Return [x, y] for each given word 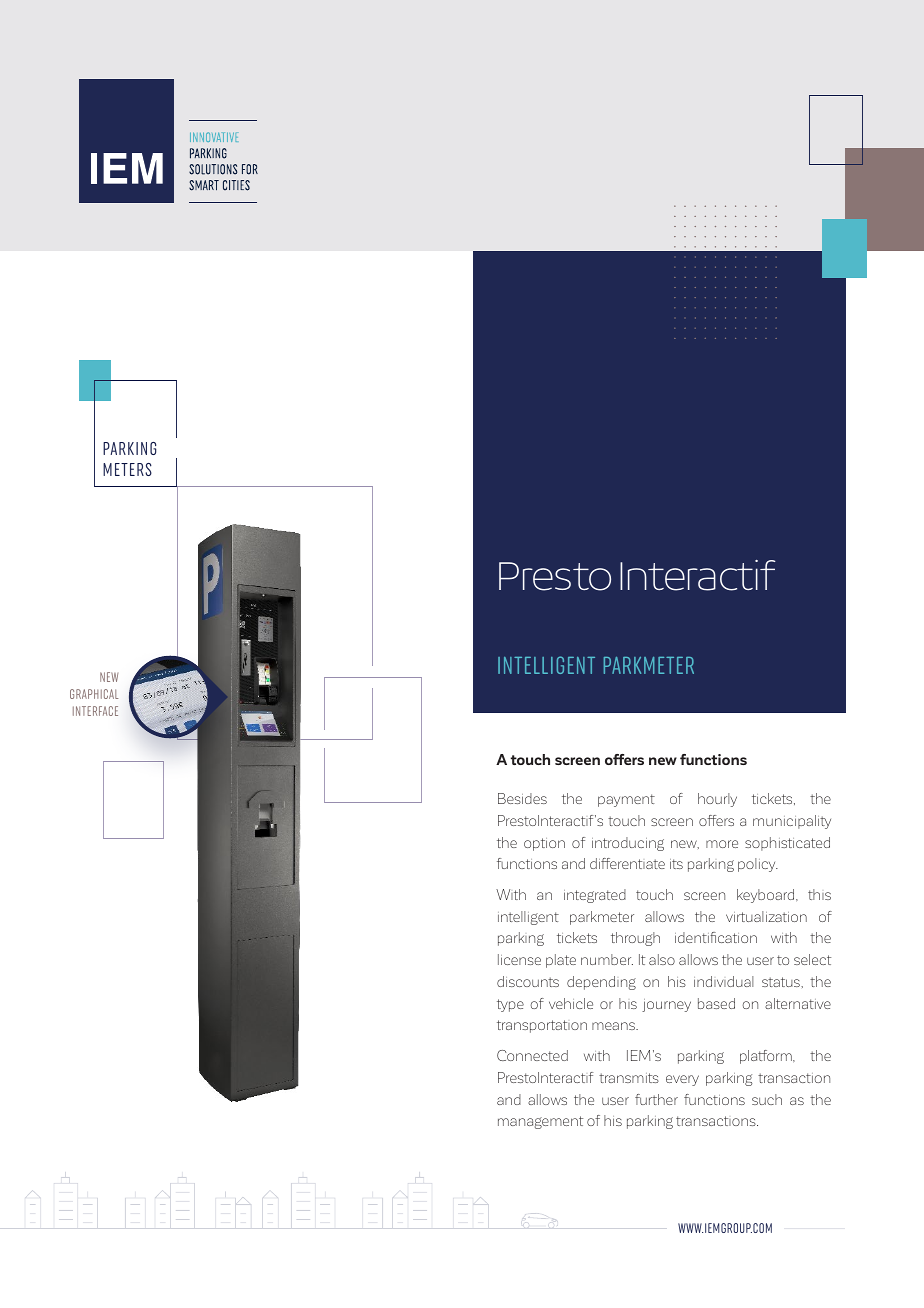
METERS [127, 469]
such [767, 1099]
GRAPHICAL [94, 694]
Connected [532, 1055]
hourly [717, 800]
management [540, 1122]
